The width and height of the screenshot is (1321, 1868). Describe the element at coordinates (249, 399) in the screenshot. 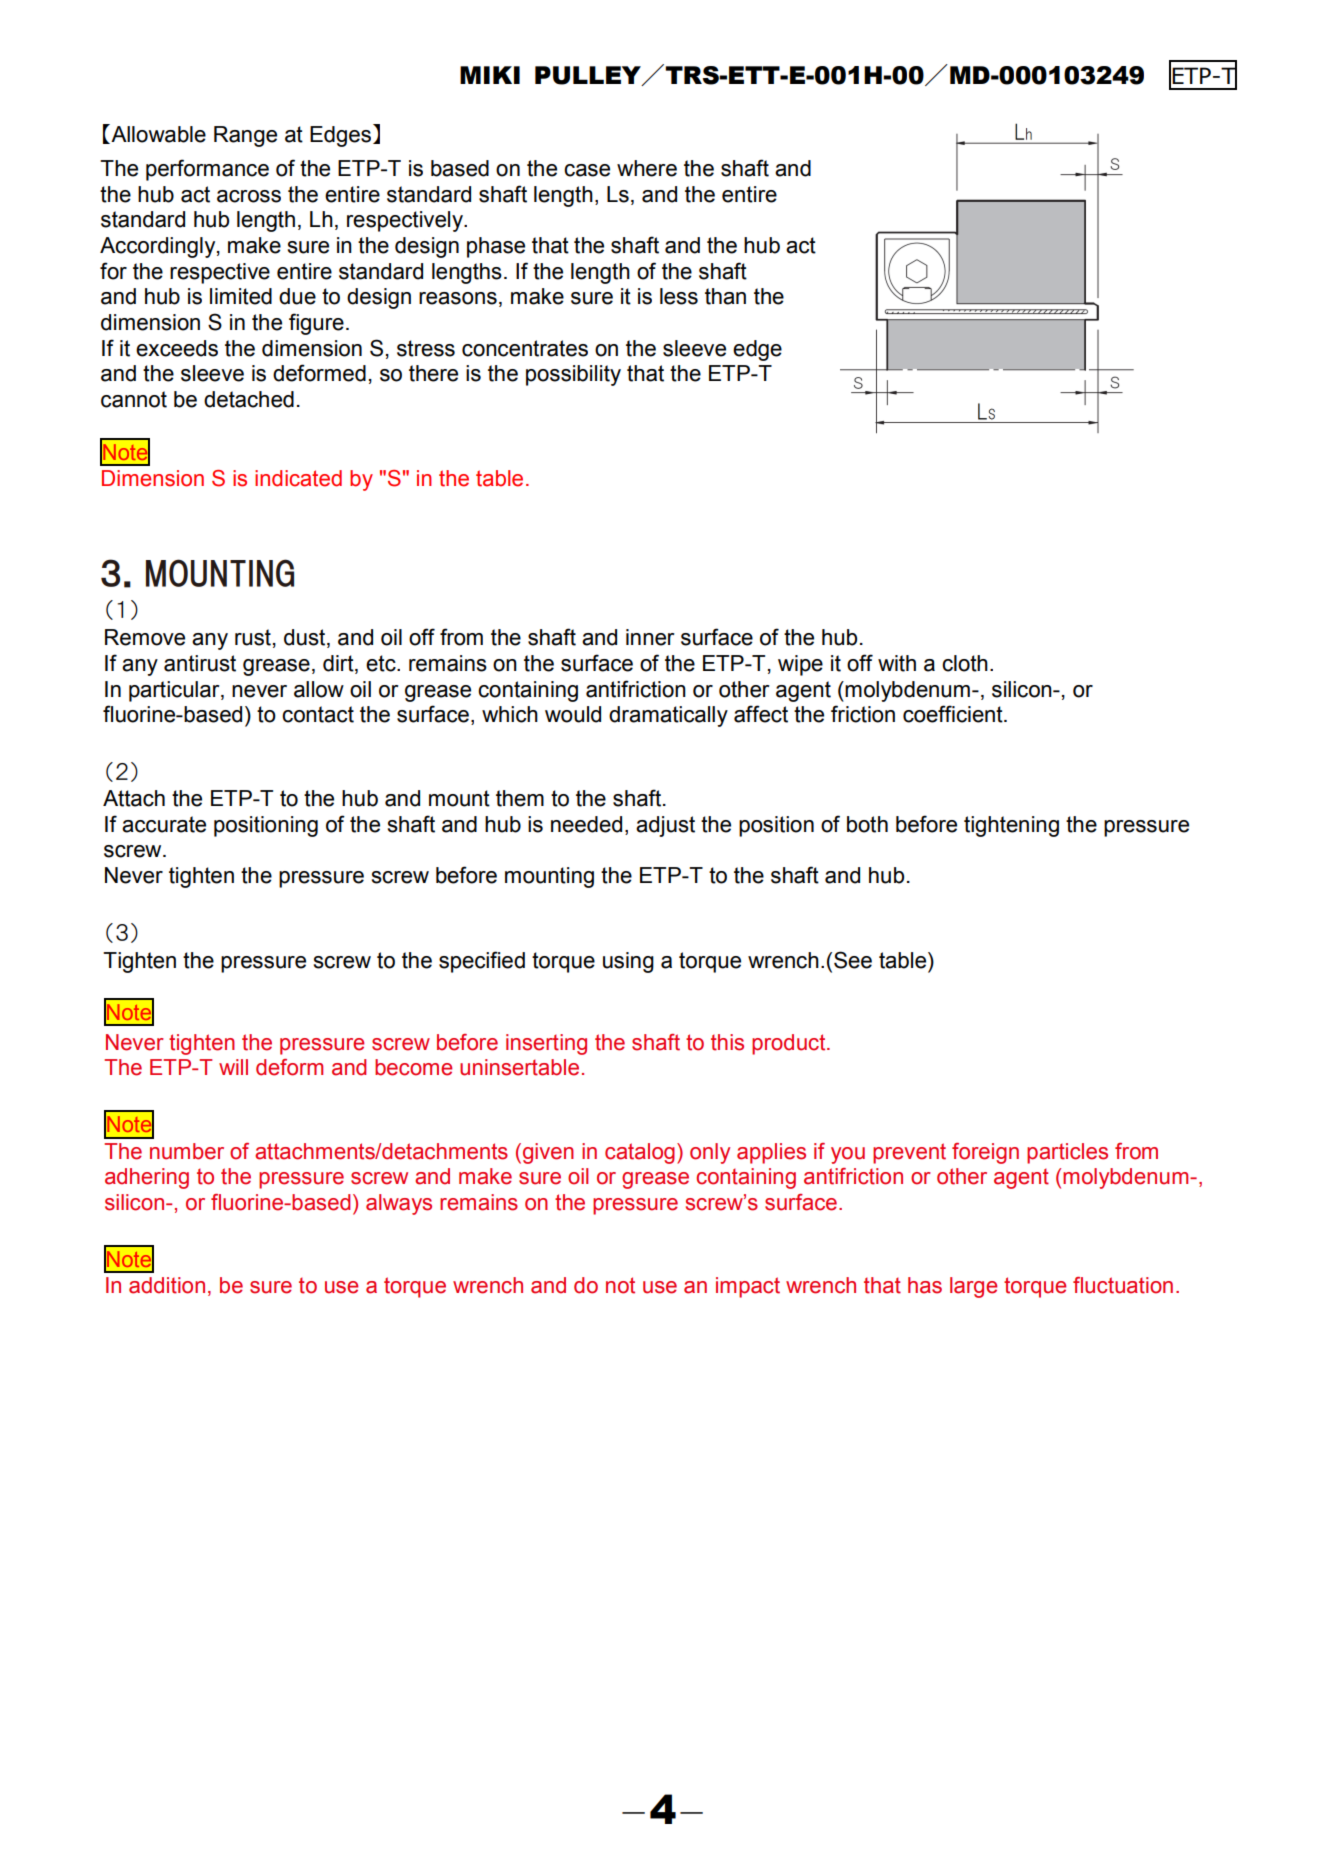

I see `detached` at that location.
